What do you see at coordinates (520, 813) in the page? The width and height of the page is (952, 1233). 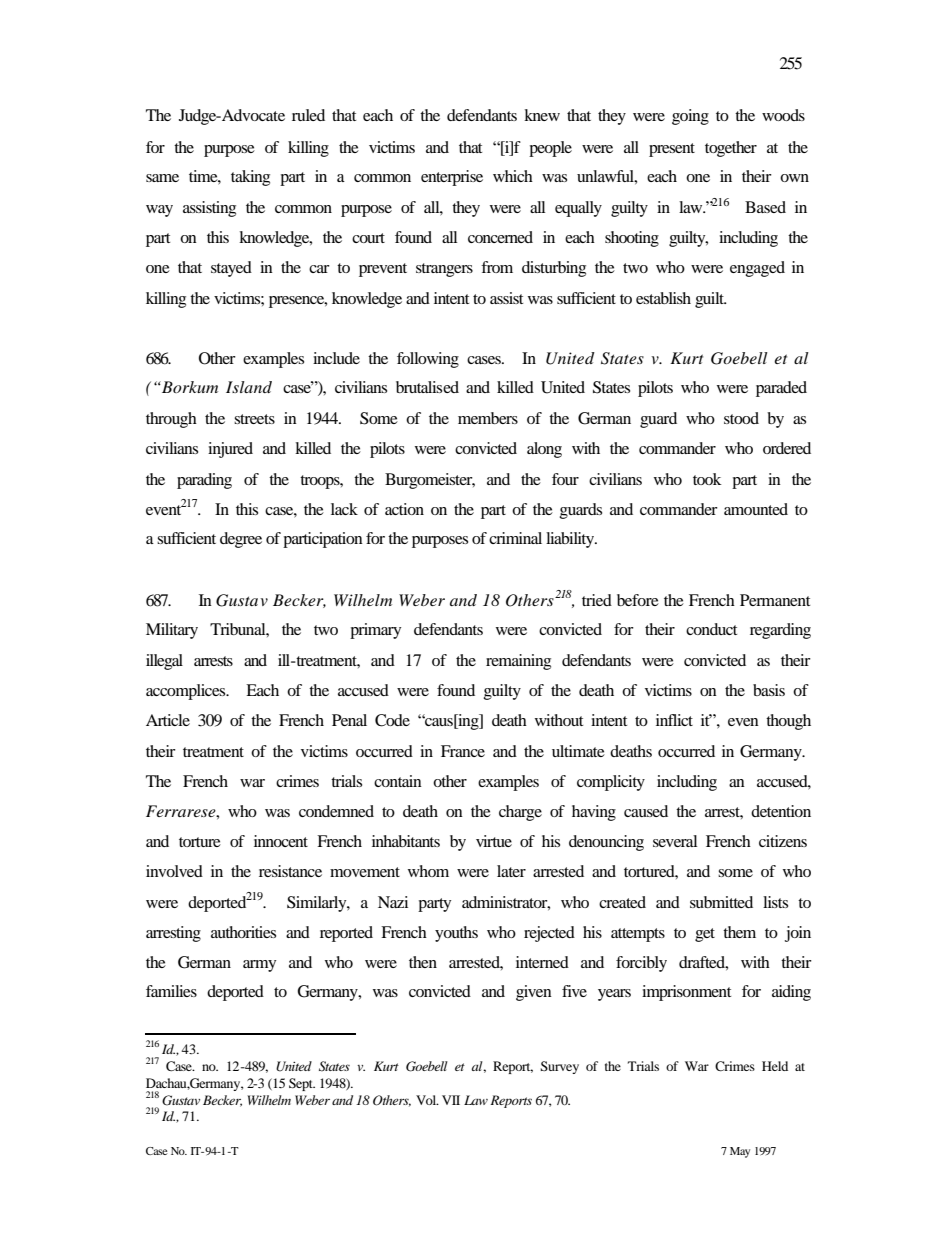 I see `charge` at bounding box center [520, 813].
